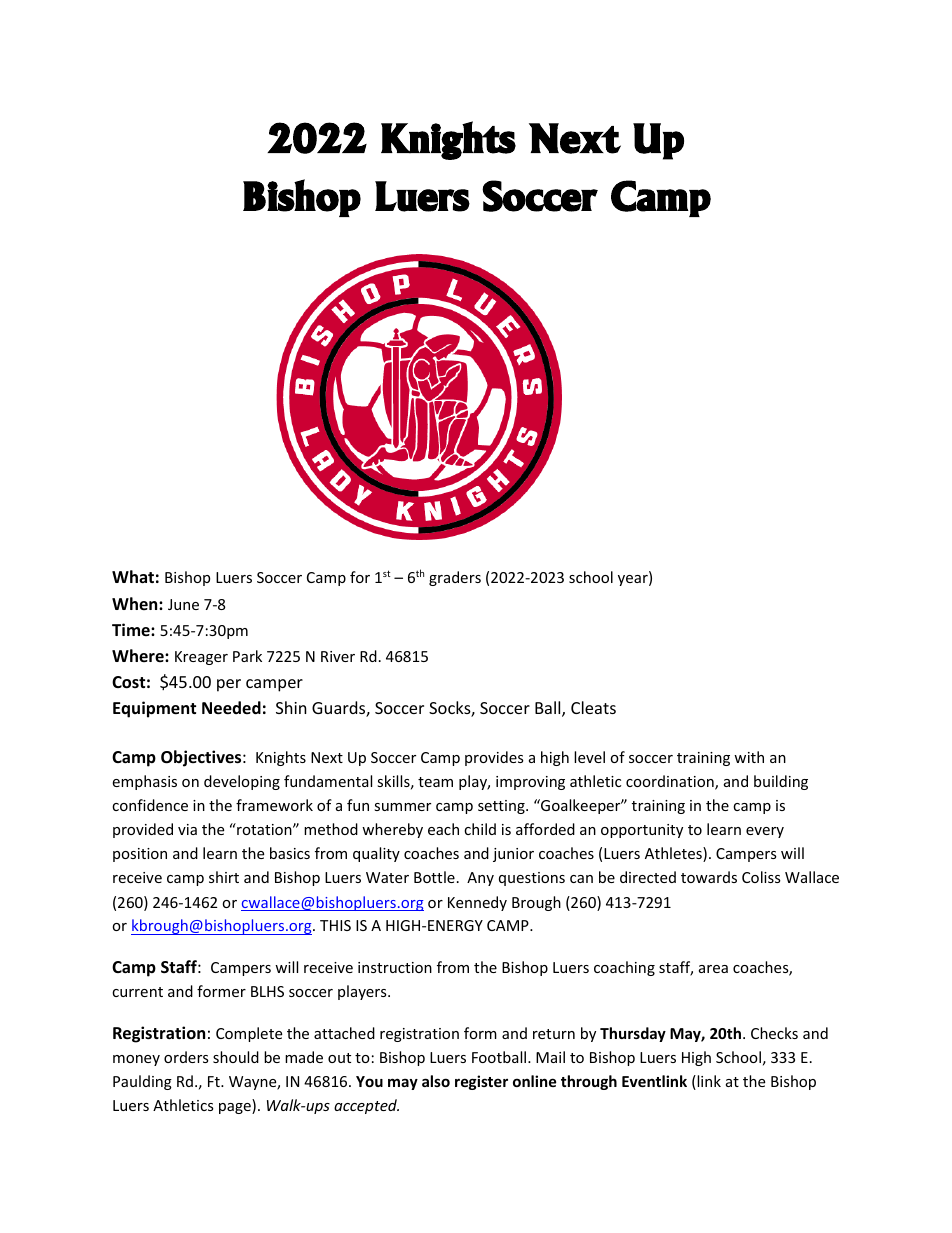 This screenshot has height=1233, width=952. What do you see at coordinates (713, 969) in the screenshot?
I see `area` at bounding box center [713, 969].
